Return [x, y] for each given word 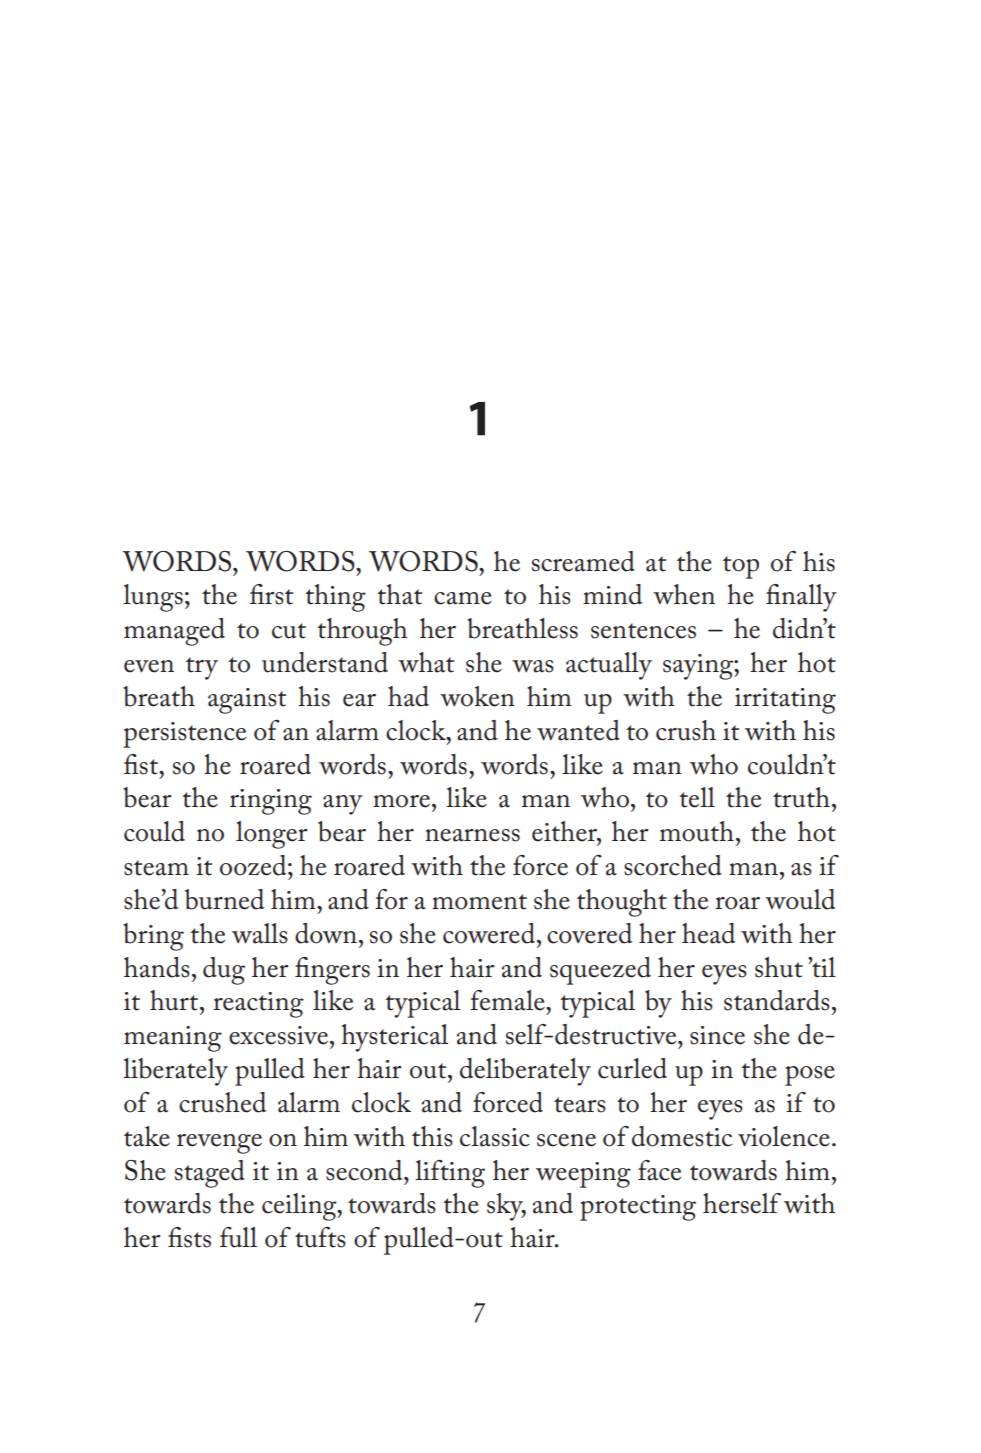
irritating [785, 701]
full [238, 1237]
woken [477, 696]
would [800, 899]
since [717, 1035]
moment [479, 902]
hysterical [394, 1038]
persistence [184, 735]
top [741, 567]
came [463, 598]
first [271, 594]
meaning [173, 1039]
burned [224, 899]
